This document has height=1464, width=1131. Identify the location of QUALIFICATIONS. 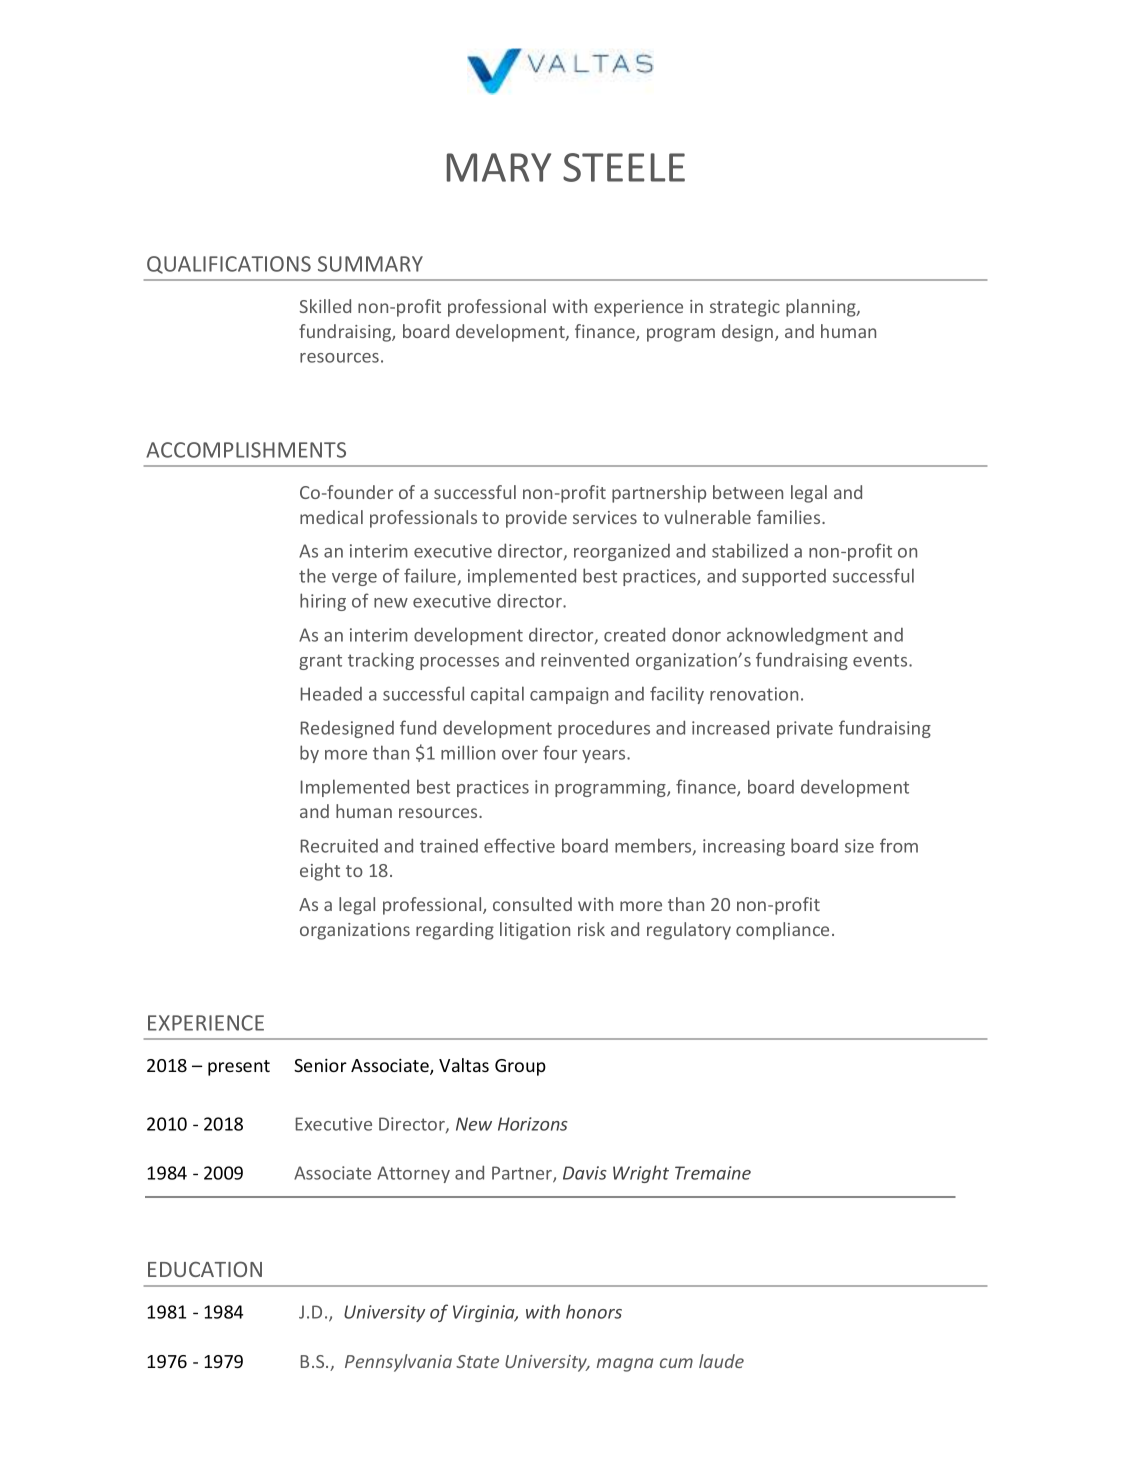
(229, 265).
